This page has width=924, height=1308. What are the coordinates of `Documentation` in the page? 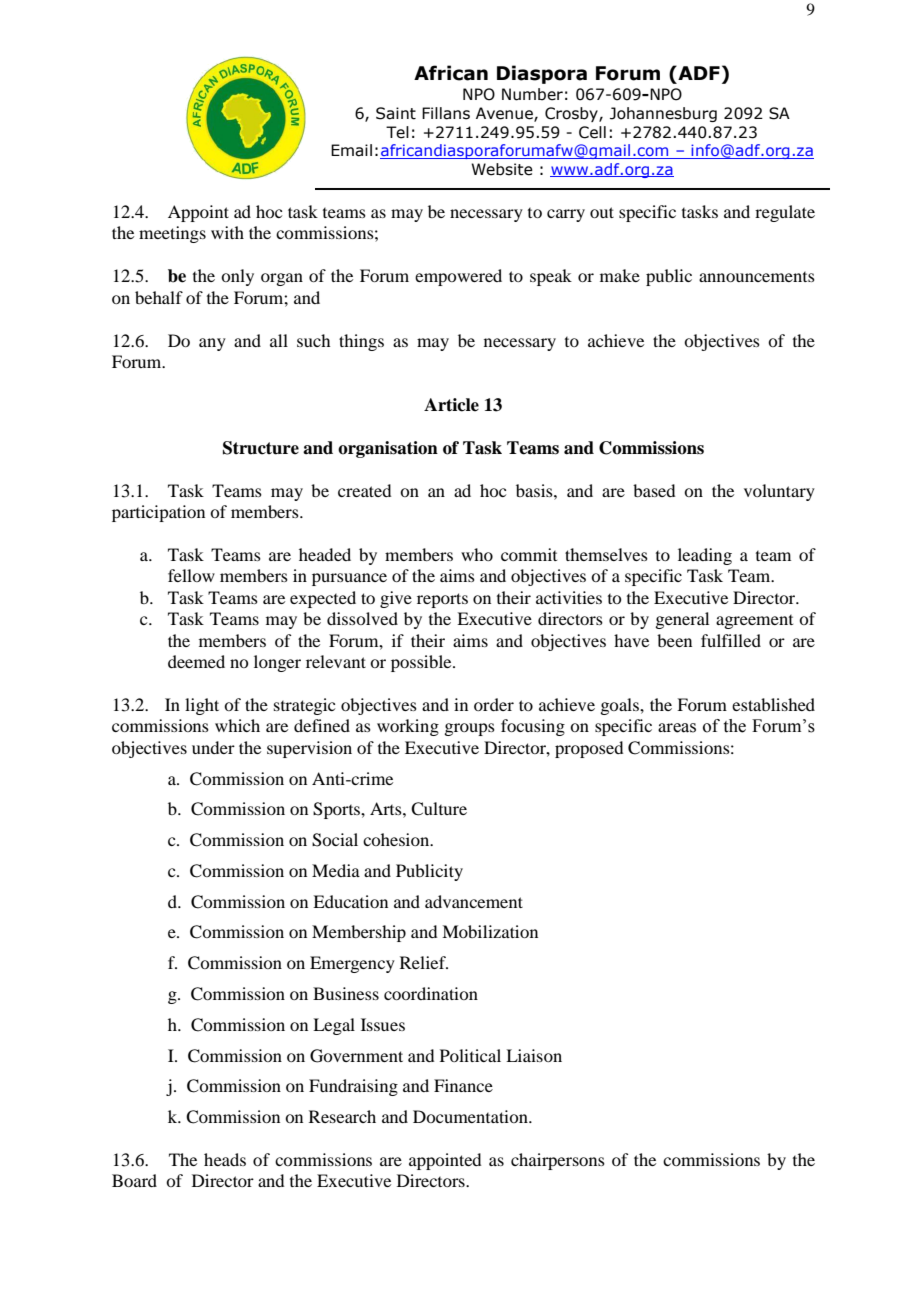 It's located at (471, 1116).
